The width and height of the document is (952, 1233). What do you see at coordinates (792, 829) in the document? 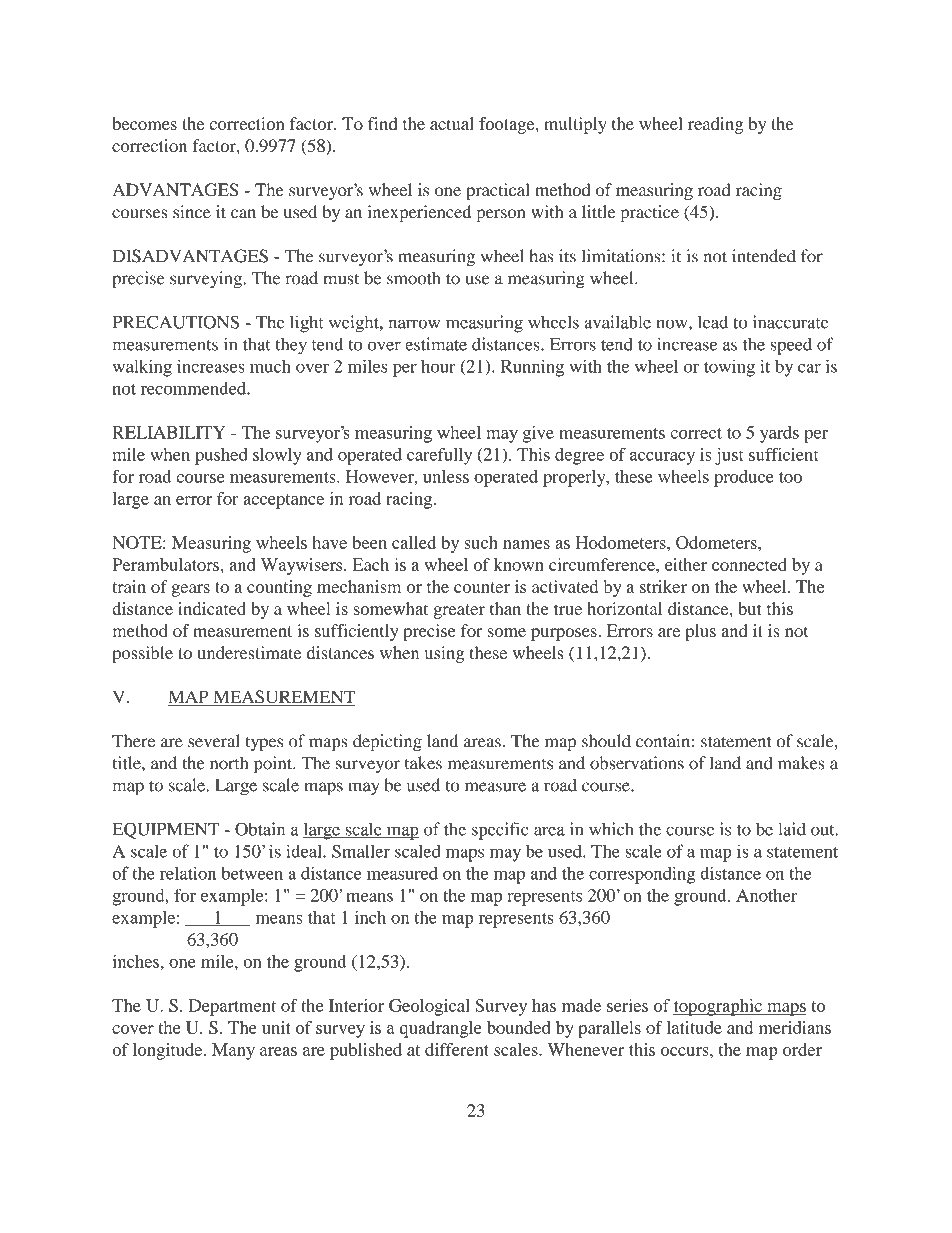
I see `laid` at bounding box center [792, 829].
